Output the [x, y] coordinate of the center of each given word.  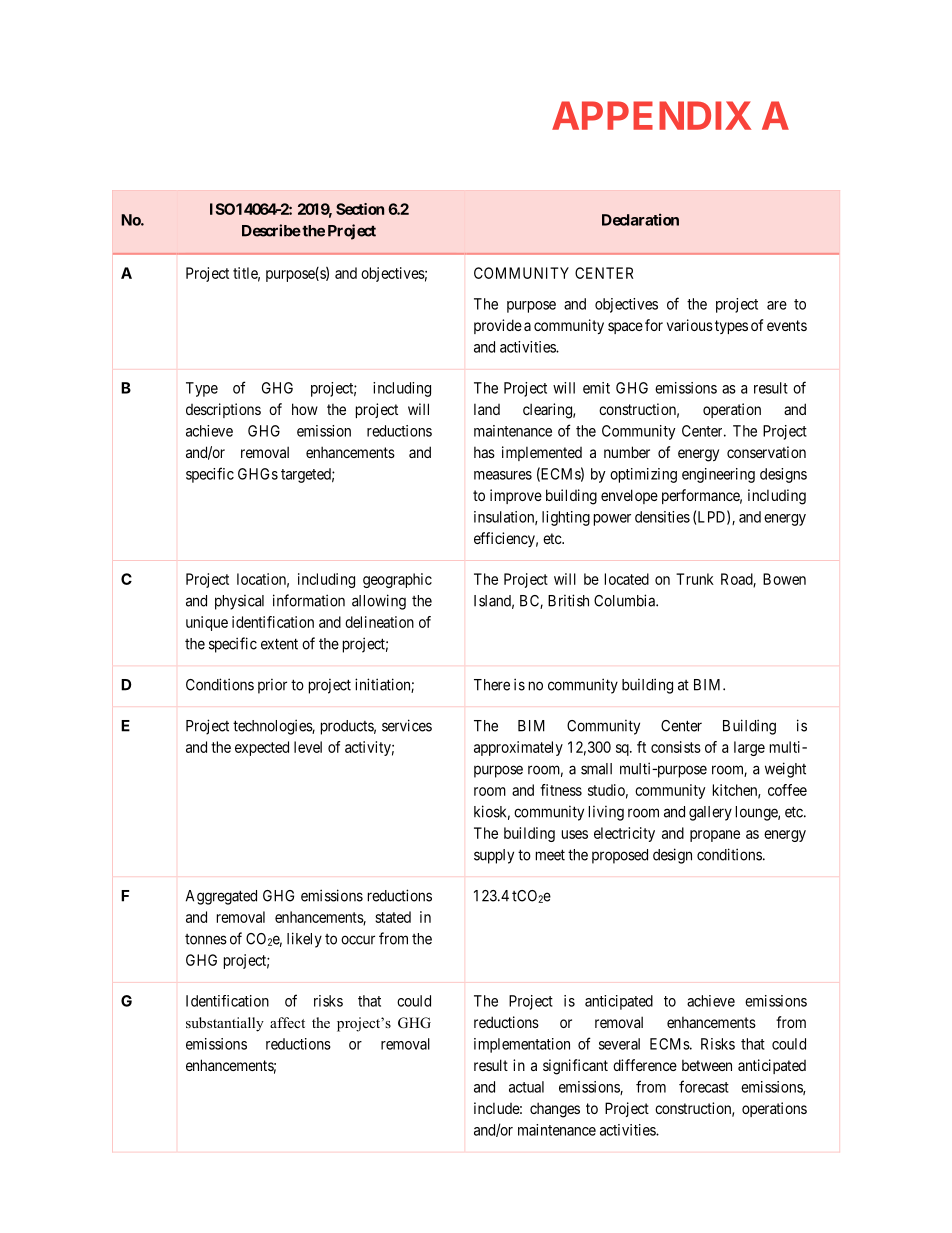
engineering [718, 475]
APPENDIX [651, 115]
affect [287, 1022]
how [305, 409]
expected [262, 748]
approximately [518, 748]
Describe [271, 230]
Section [360, 209]
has [484, 452]
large [749, 748]
